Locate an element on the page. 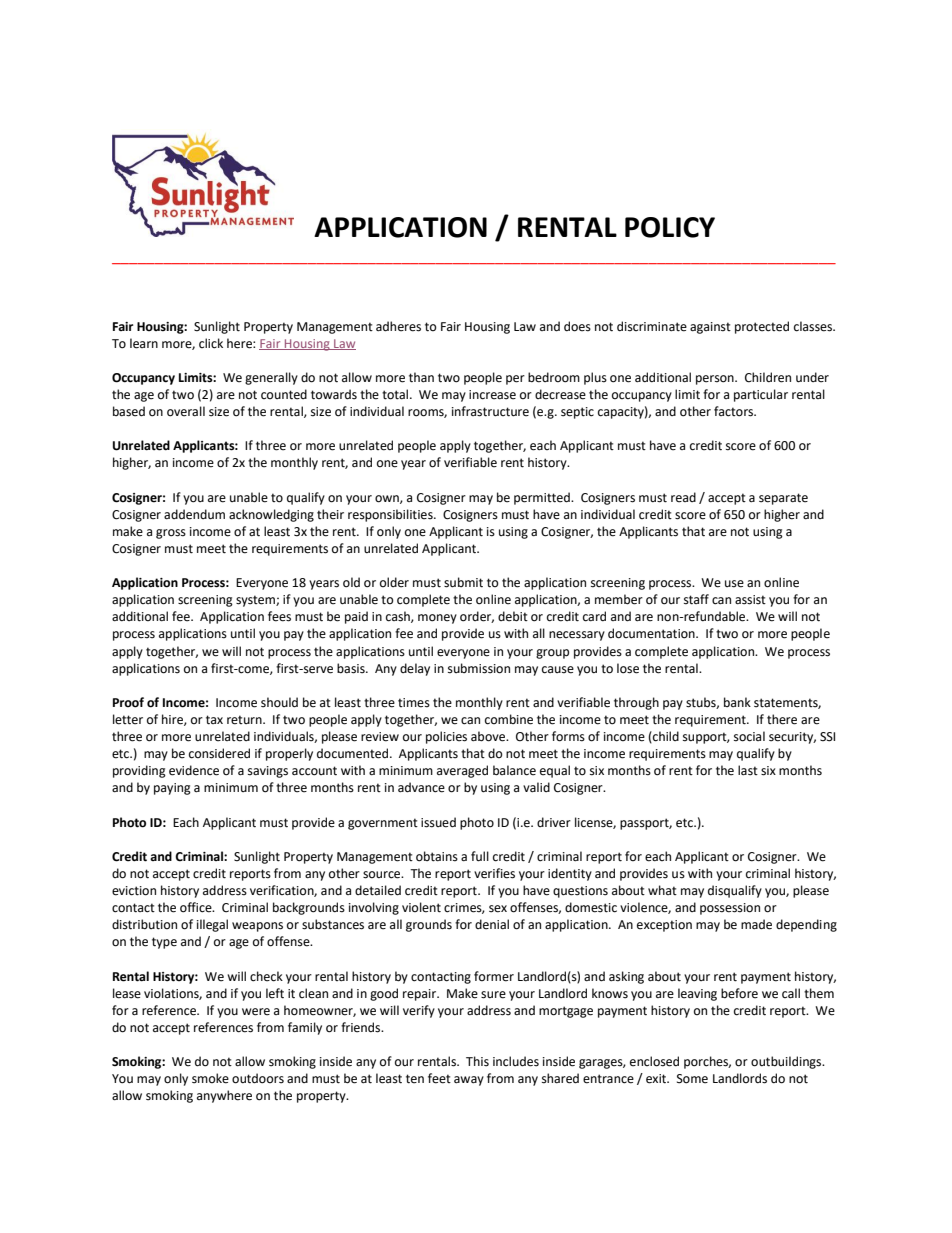 This page has height=1233, width=952. This is located at coordinates (477, 1061).
